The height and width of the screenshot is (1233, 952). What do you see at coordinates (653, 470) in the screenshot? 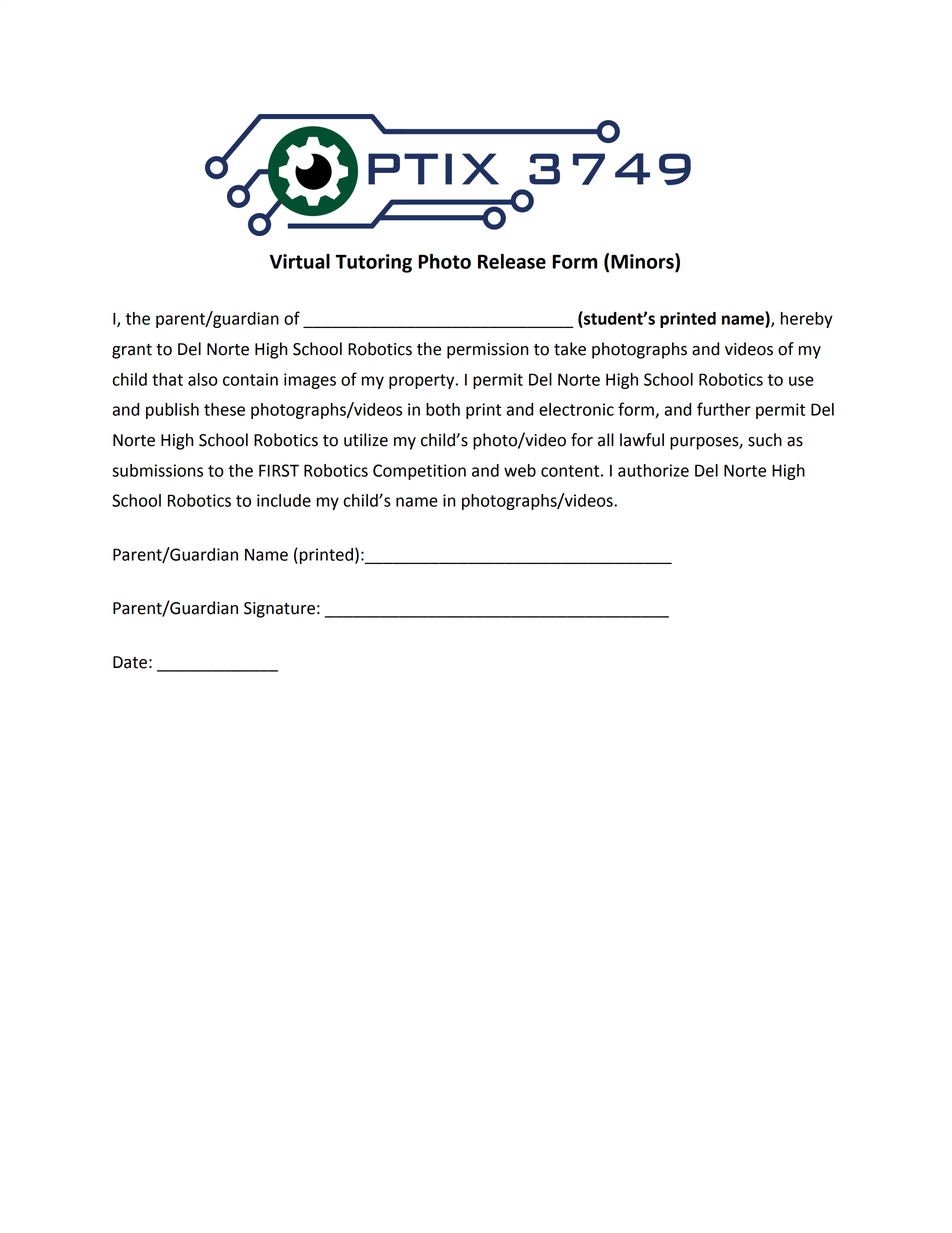
I see `authorize` at bounding box center [653, 470].
